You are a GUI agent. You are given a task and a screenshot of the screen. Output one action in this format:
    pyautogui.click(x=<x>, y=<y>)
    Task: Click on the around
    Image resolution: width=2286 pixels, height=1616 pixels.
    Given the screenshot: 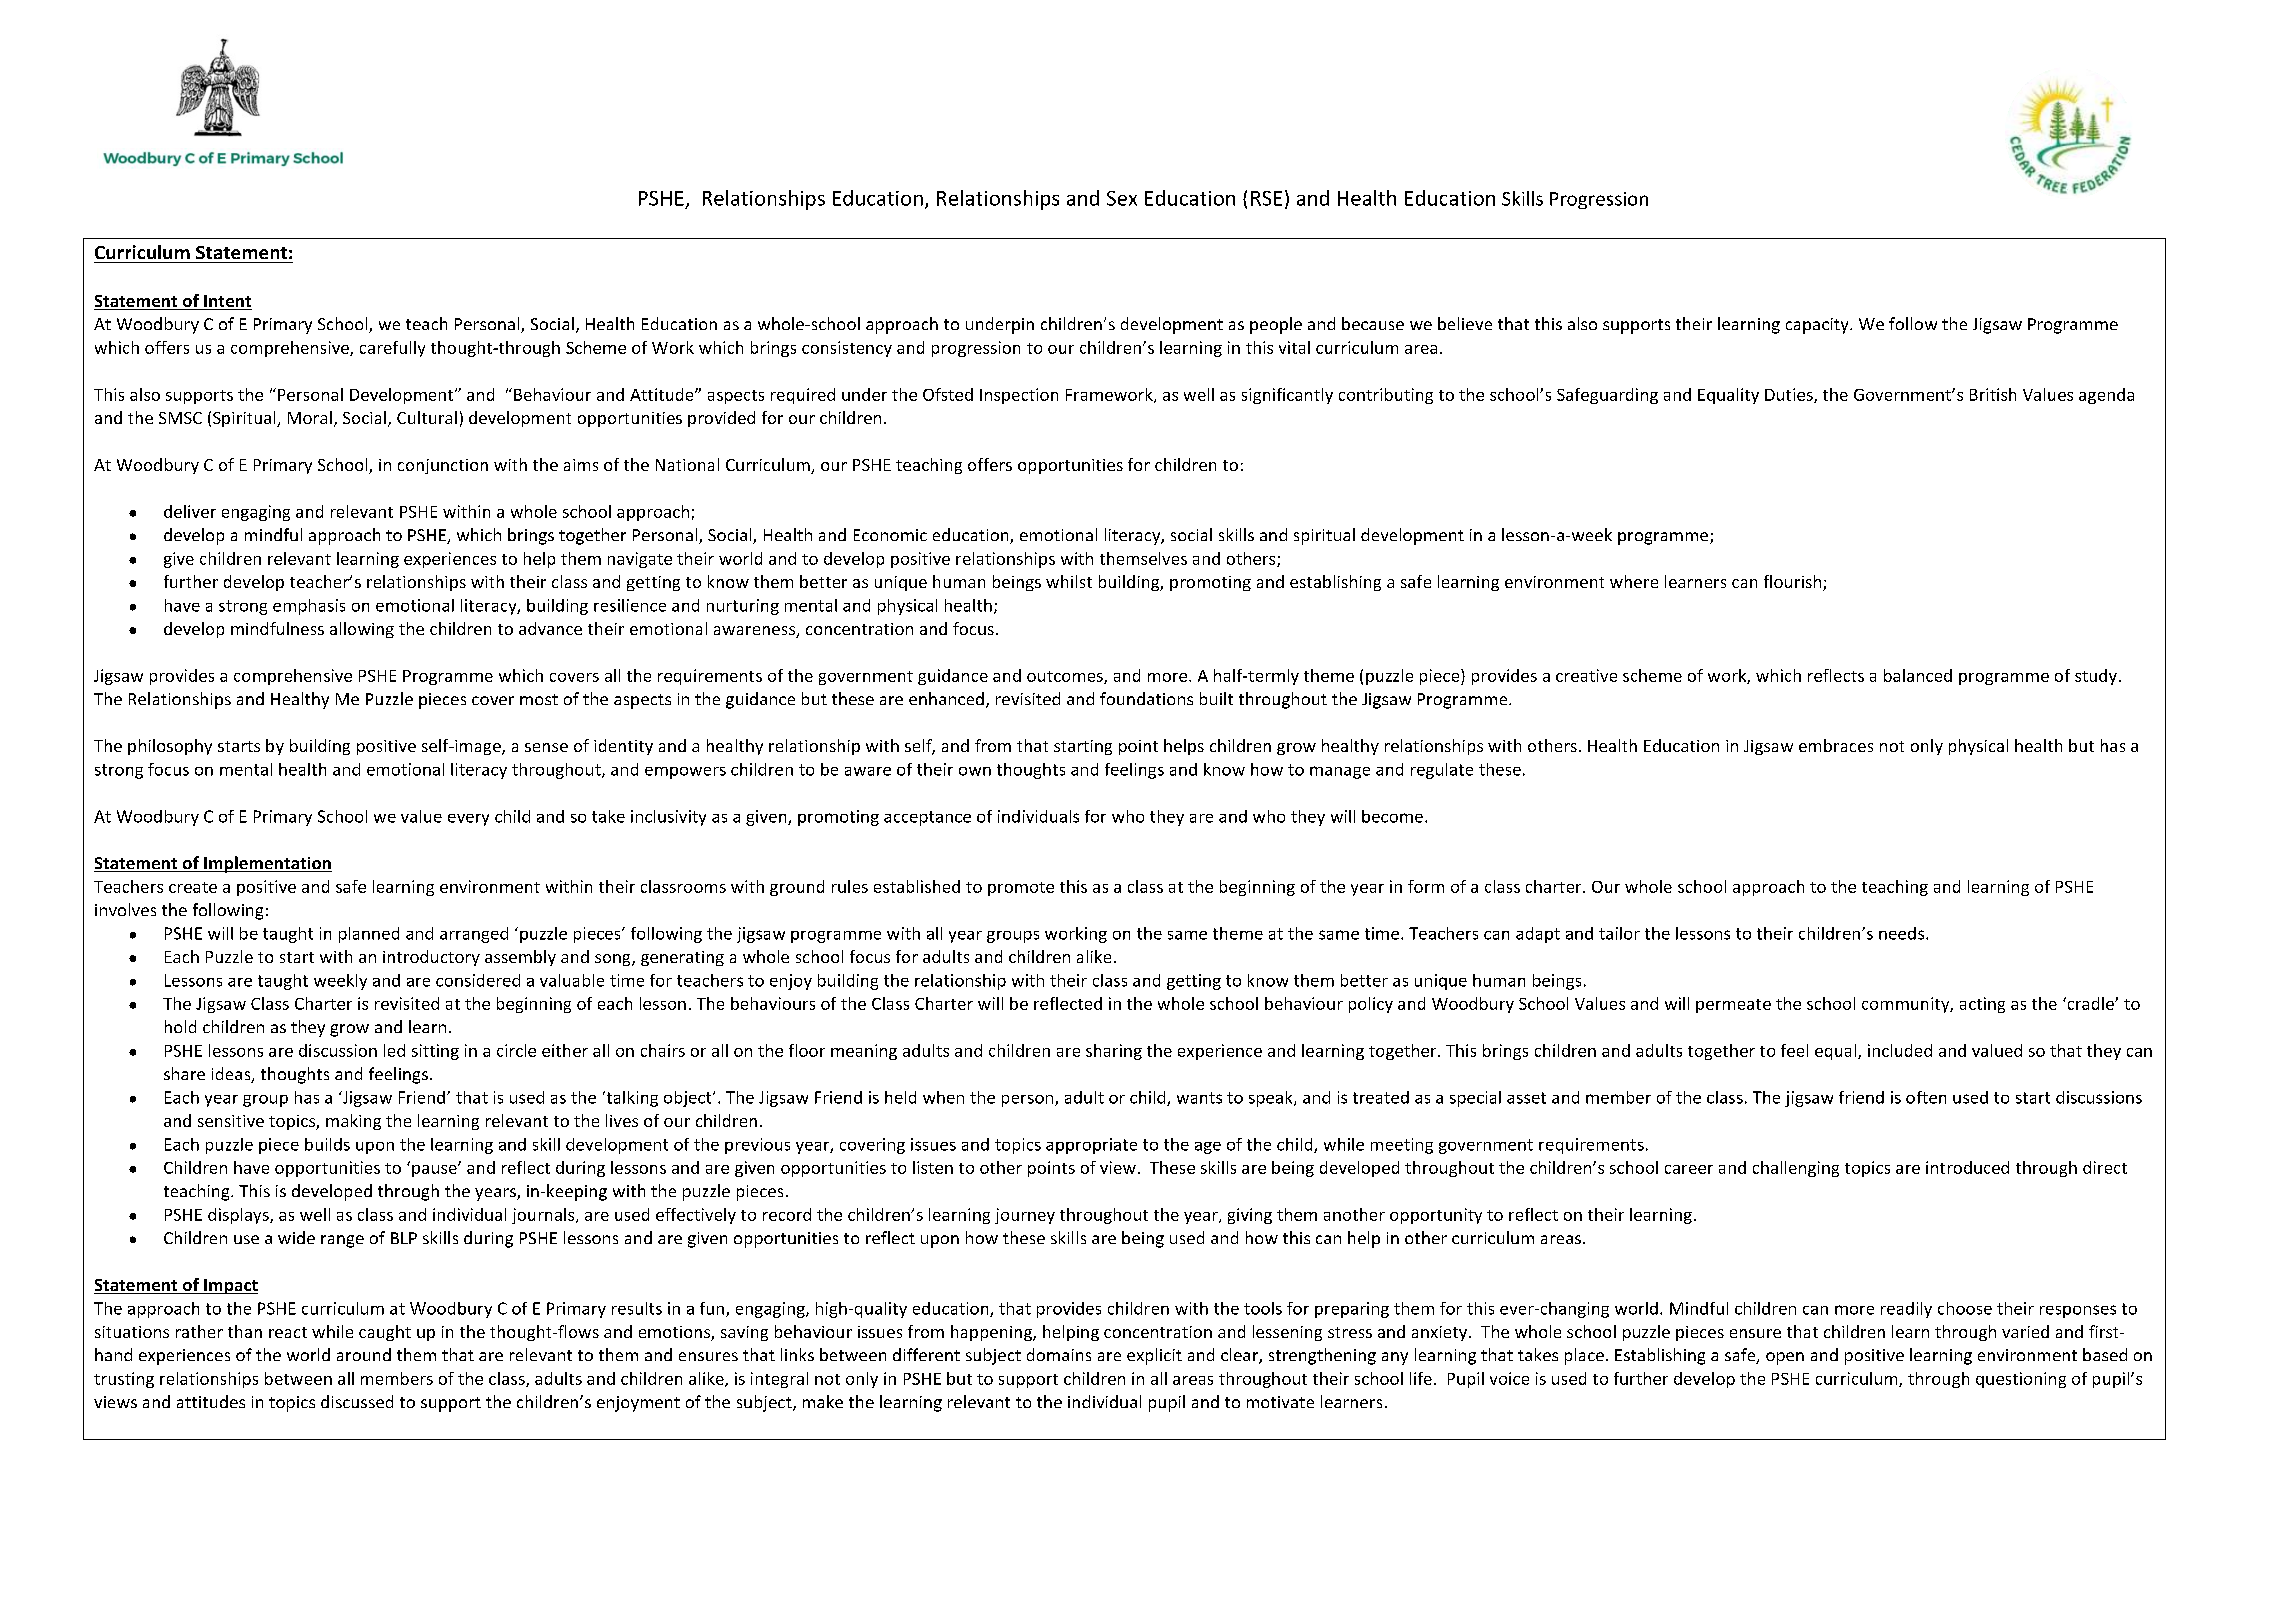 What is the action you would take?
    pyautogui.click(x=364, y=1354)
